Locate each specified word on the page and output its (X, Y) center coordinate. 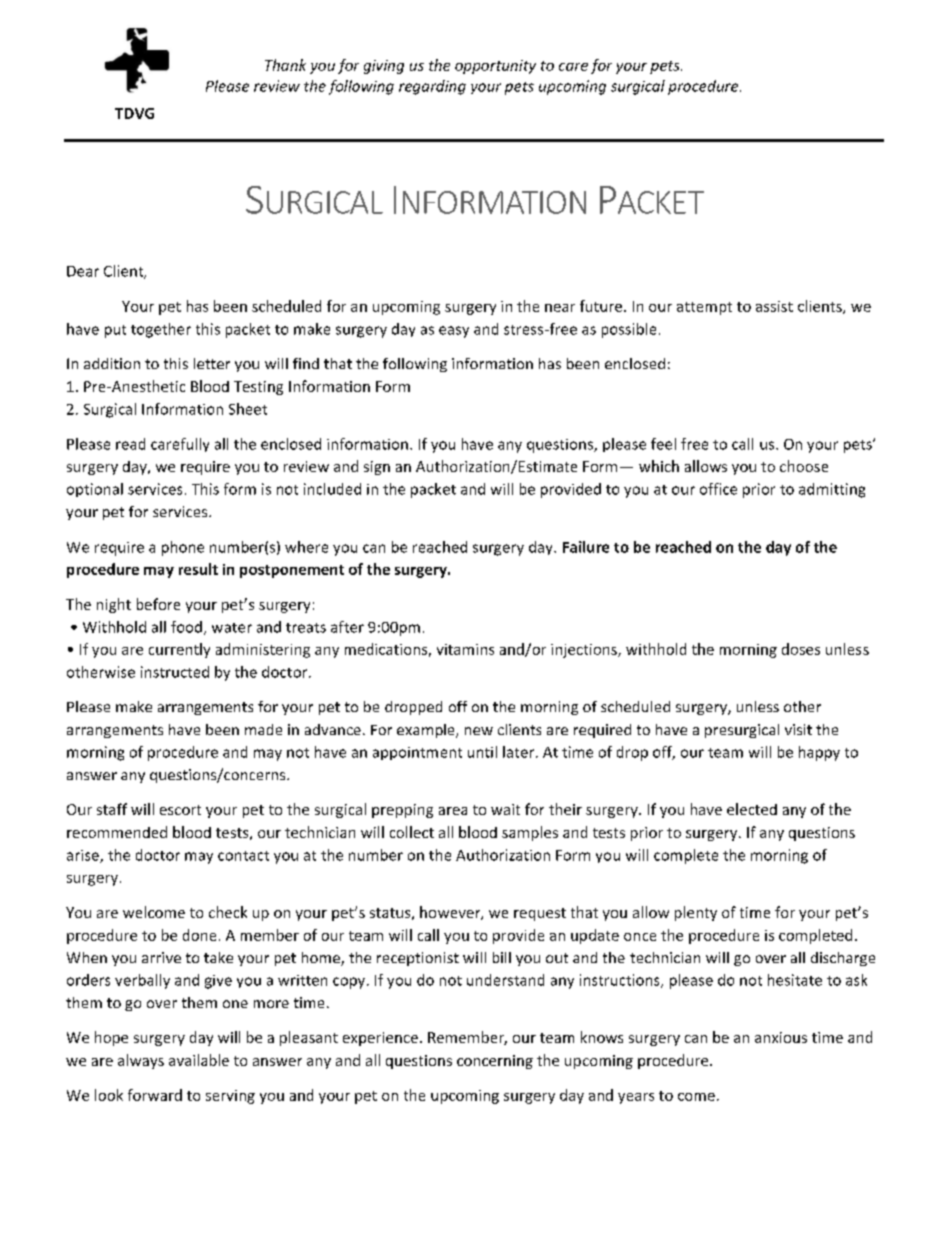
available (199, 1060)
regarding (432, 87)
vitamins (465, 649)
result (198, 569)
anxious (781, 1037)
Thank (285, 65)
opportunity (495, 67)
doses (801, 649)
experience (380, 1039)
